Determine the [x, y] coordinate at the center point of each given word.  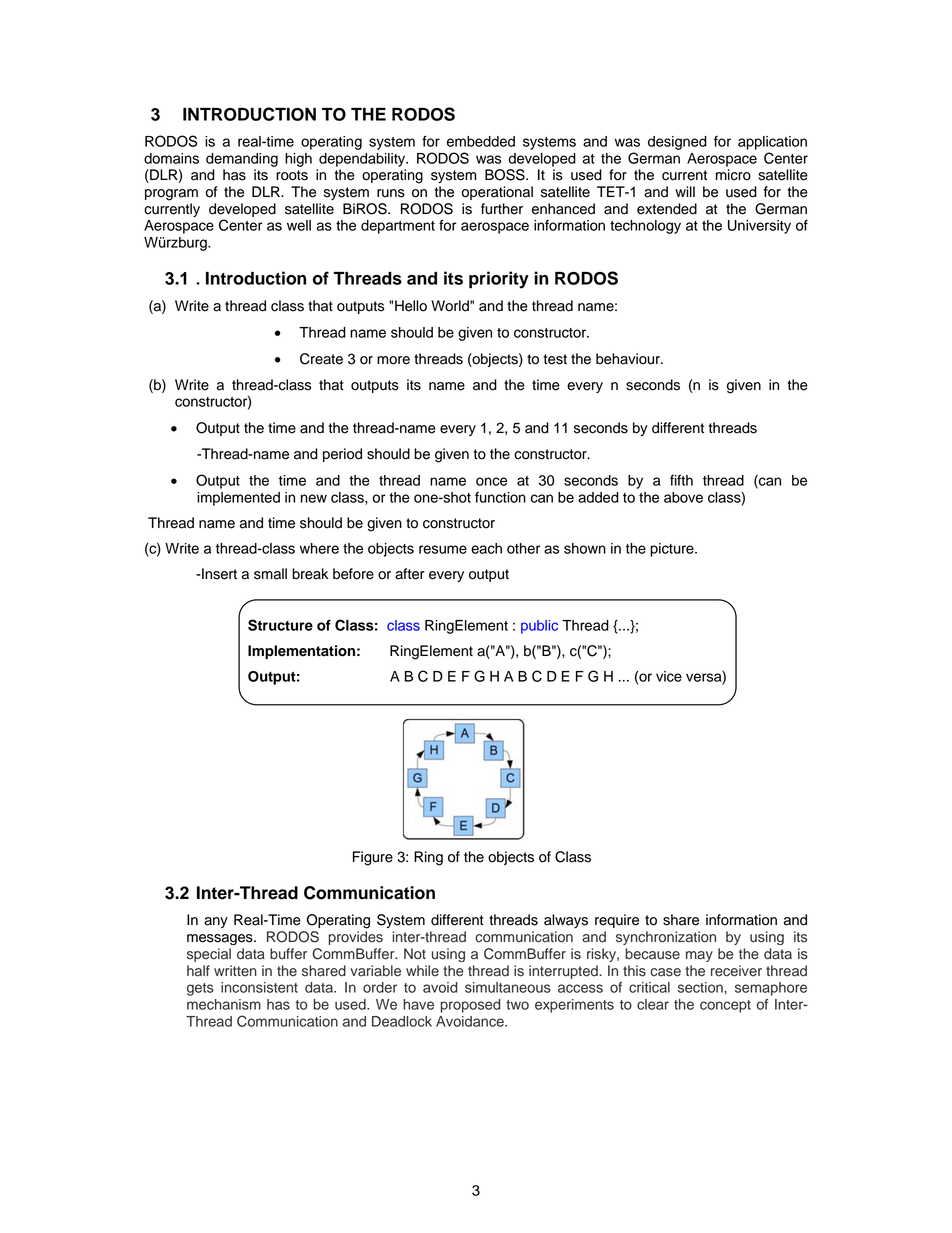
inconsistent [259, 987]
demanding [242, 160]
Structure [280, 625]
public [539, 627]
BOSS [506, 175]
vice [669, 676]
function [500, 497]
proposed [470, 1006]
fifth [681, 480]
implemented [238, 499]
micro [733, 175]
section [701, 987]
